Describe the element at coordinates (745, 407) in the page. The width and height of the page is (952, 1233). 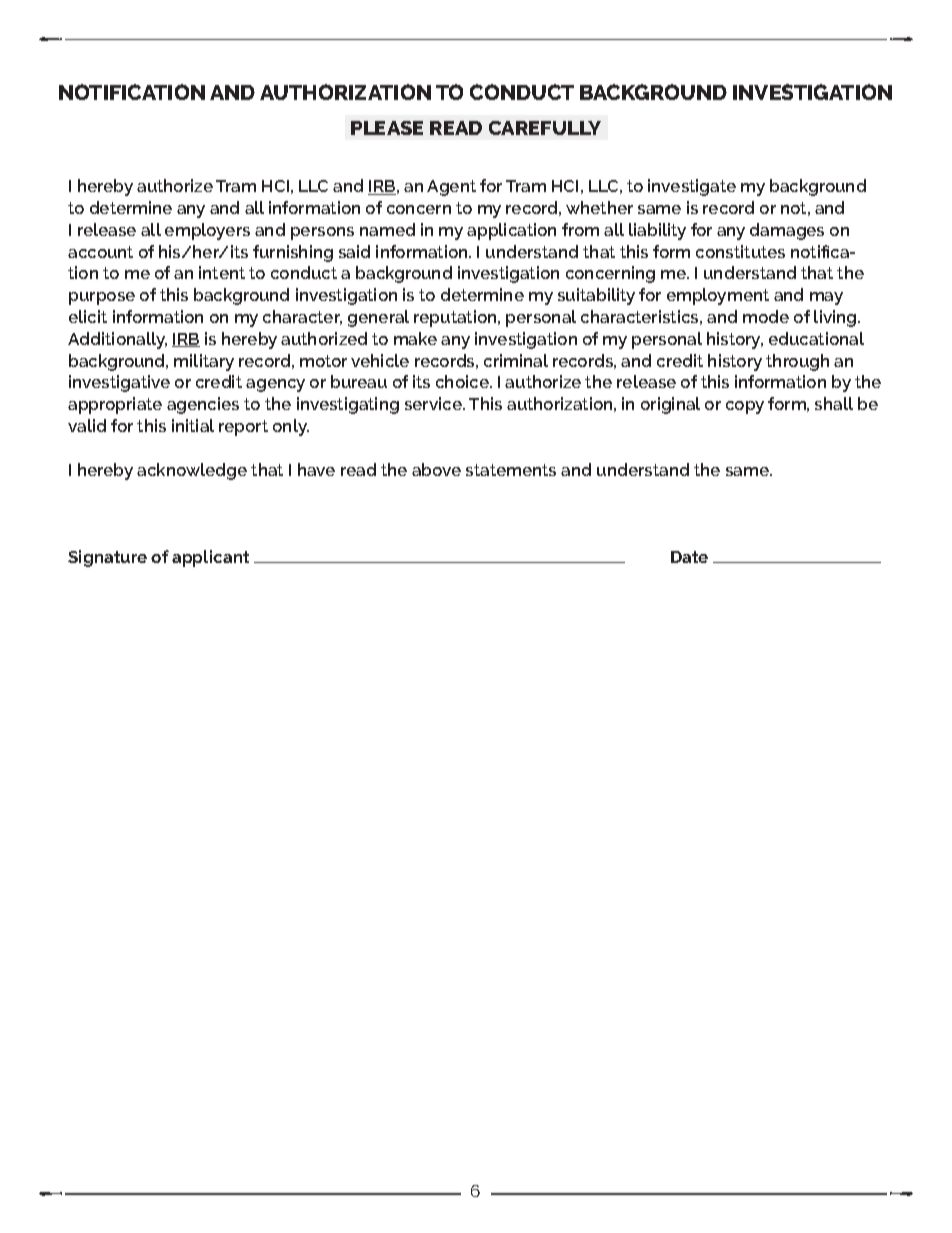
I see `copy` at that location.
